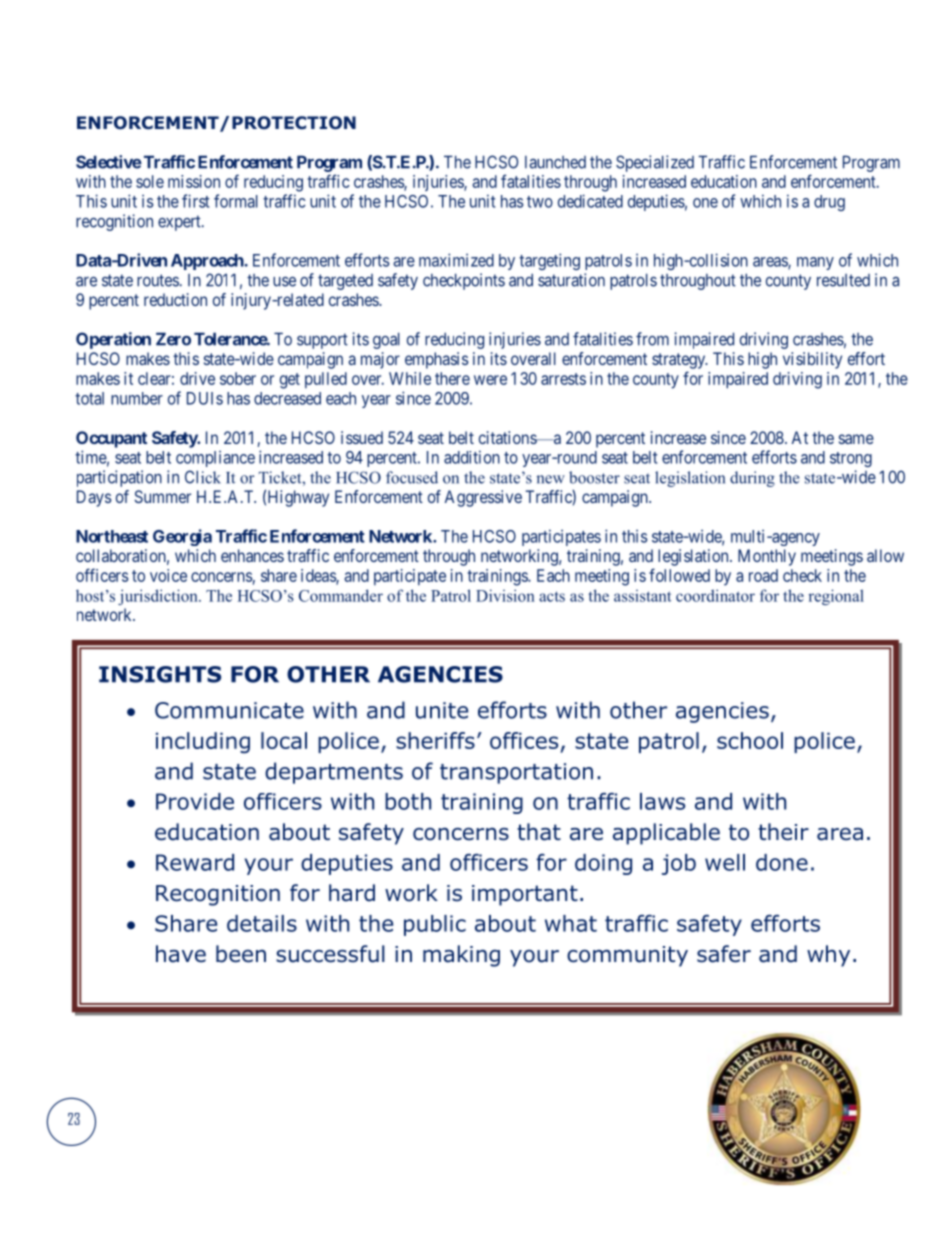 This page has height=1233, width=952. What do you see at coordinates (829, 203) in the page?
I see `drug` at bounding box center [829, 203].
